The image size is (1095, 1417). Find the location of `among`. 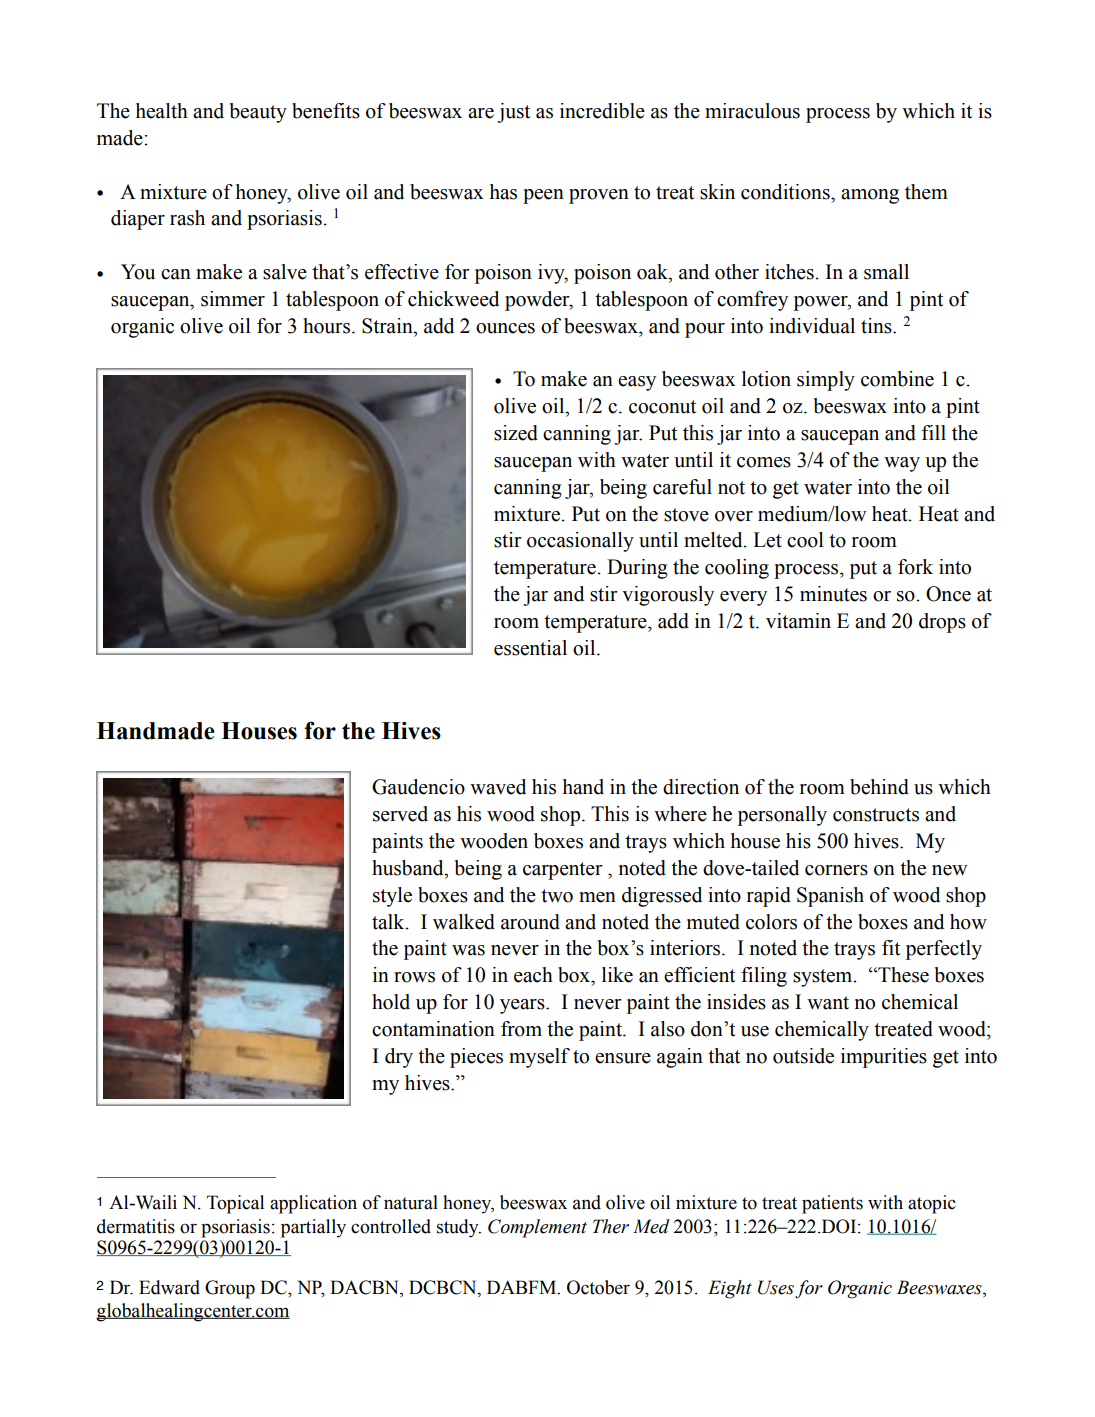

among is located at coordinates (870, 196).
